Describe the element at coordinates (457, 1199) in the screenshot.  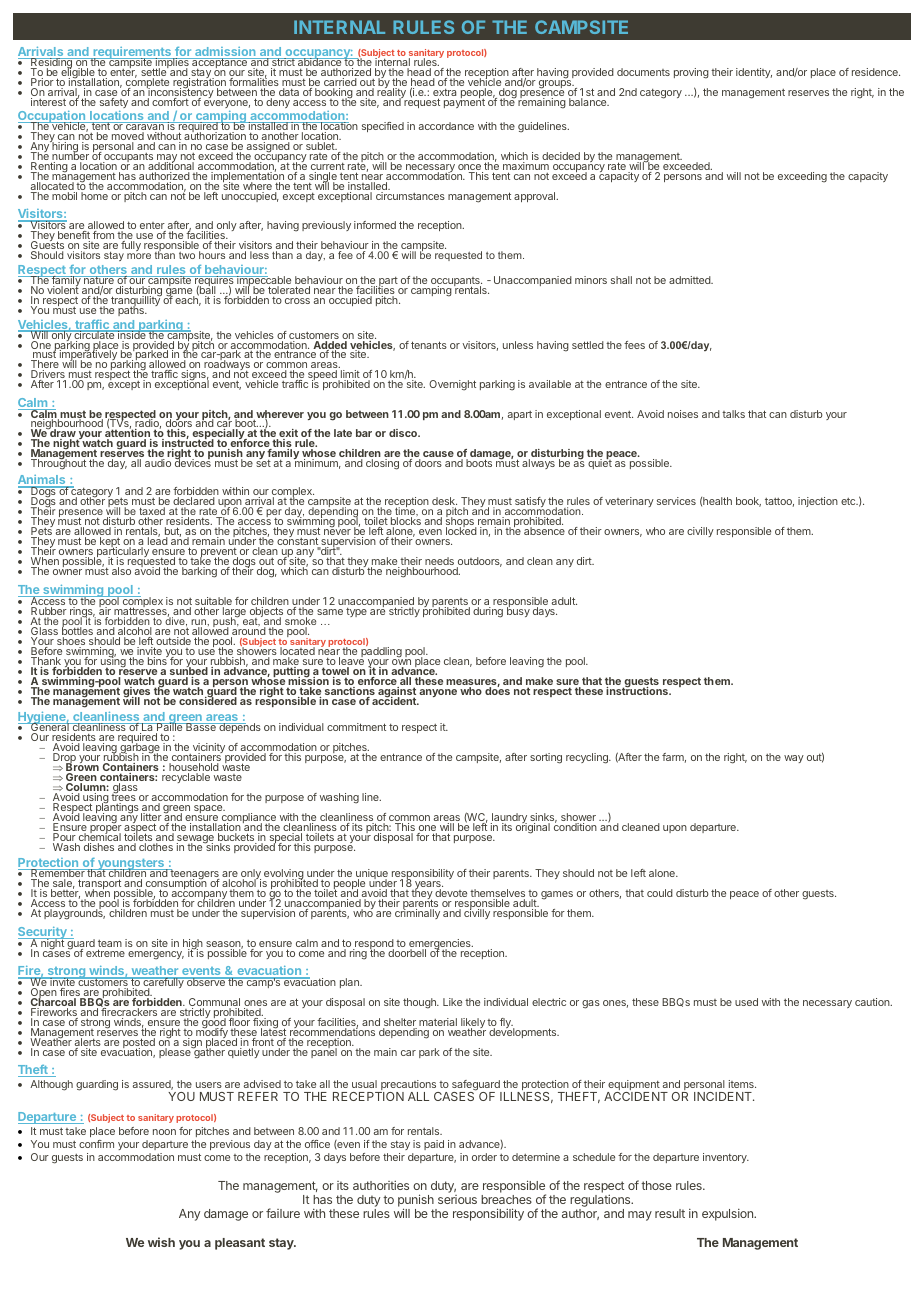
I see `serious` at that location.
